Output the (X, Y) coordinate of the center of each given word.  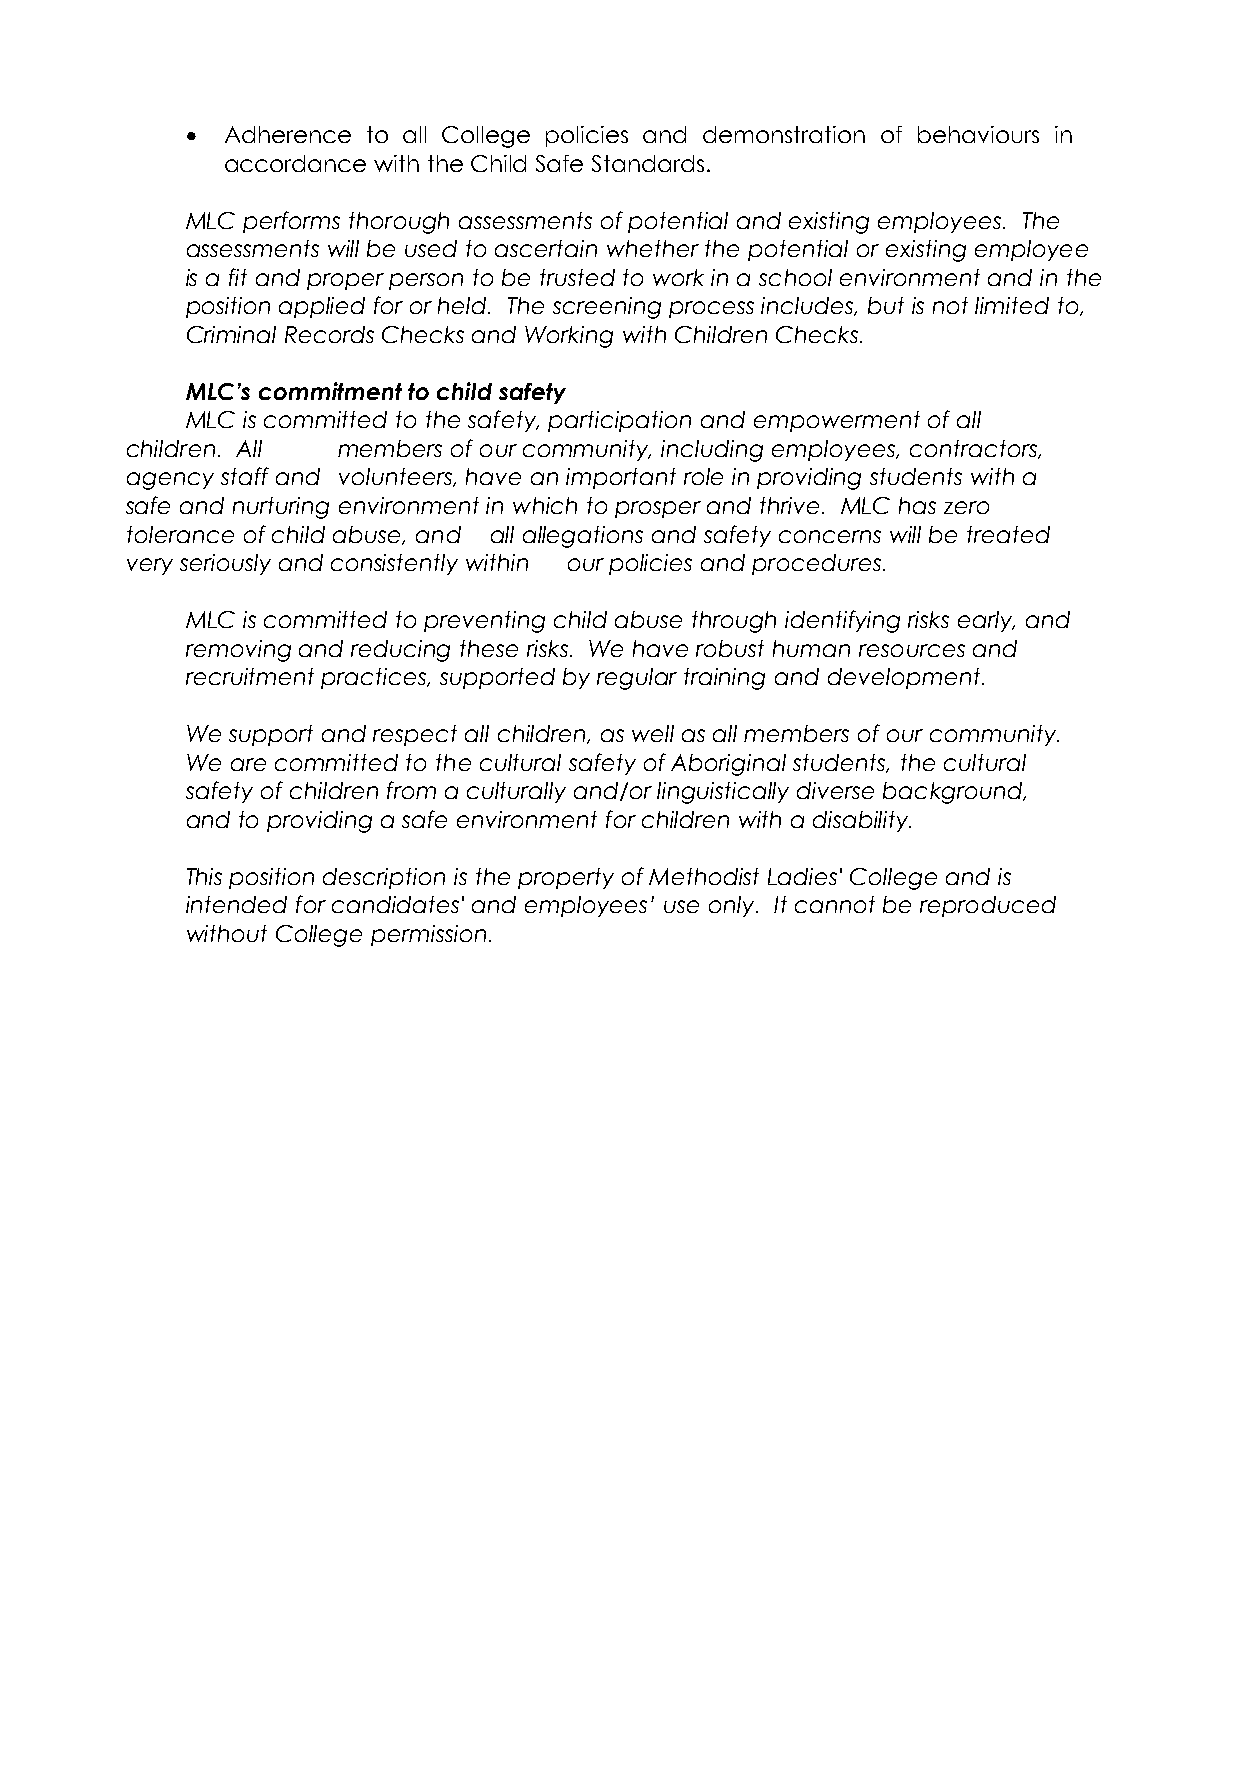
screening (607, 308)
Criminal (231, 334)
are (248, 764)
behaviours (978, 134)
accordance (295, 163)
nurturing (281, 508)
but (886, 305)
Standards (648, 163)
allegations (583, 537)
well (653, 733)
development (905, 678)
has (917, 505)
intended (236, 904)
